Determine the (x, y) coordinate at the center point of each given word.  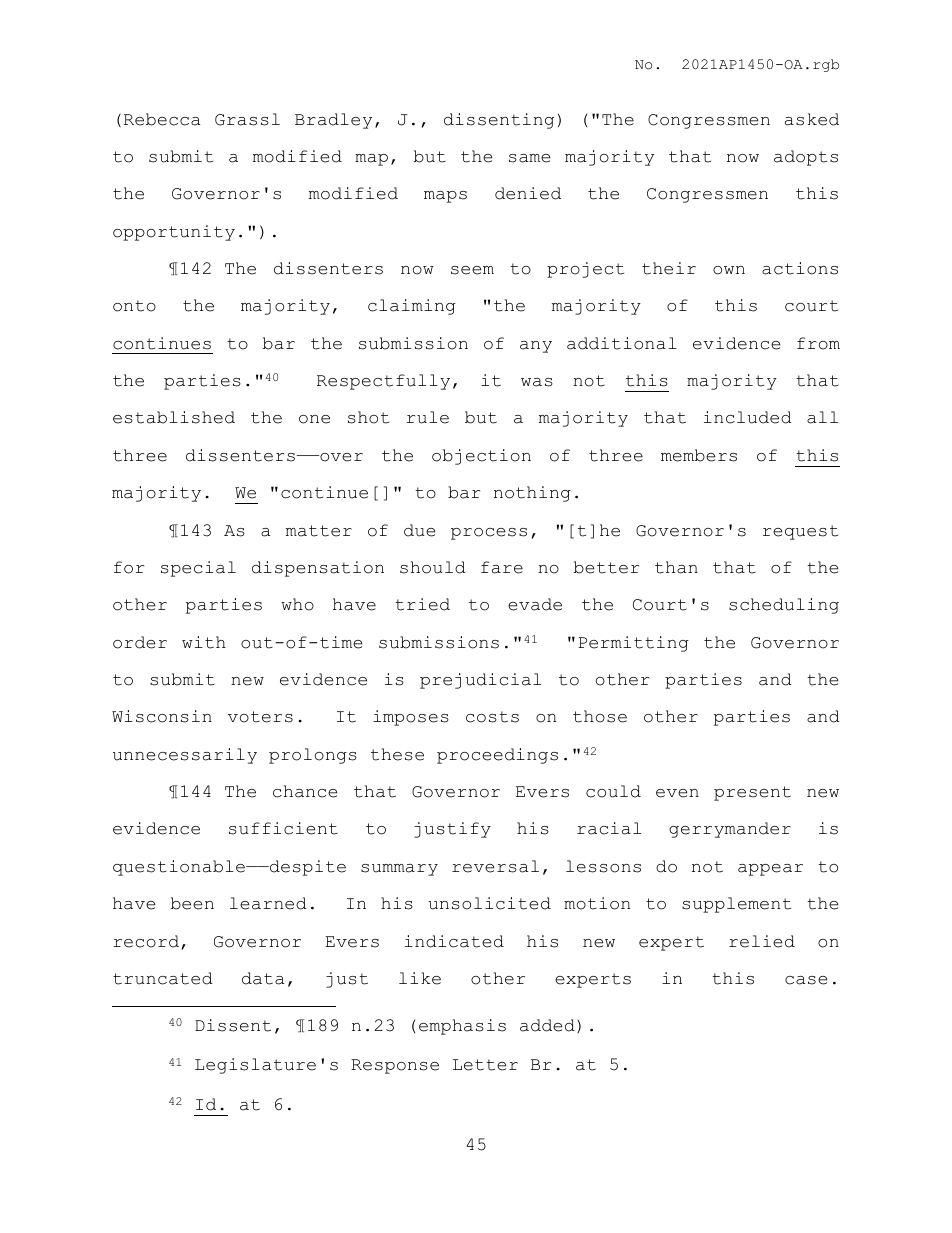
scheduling (784, 606)
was (537, 382)
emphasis (462, 1027)
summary (399, 870)
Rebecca (162, 119)
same (529, 158)
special (198, 569)
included (748, 417)
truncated (163, 978)
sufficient (283, 828)
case (806, 980)
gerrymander (730, 830)
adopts (806, 158)
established (174, 417)
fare (502, 567)
